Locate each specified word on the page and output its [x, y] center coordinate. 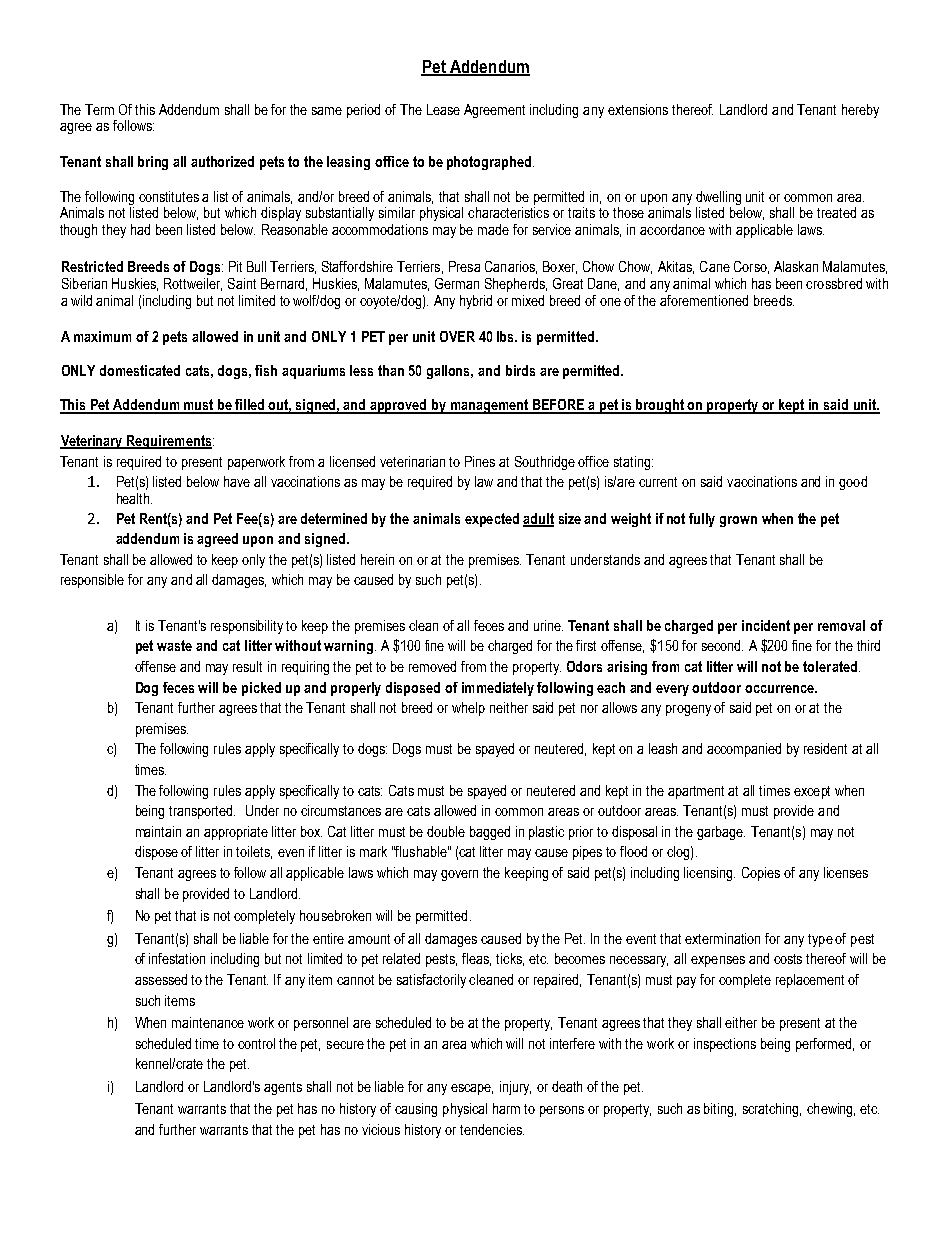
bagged [490, 833]
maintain [158, 831]
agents [283, 1088]
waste [174, 645]
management [489, 406]
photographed [490, 163]
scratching [772, 1110]
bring [153, 163]
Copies [761, 874]
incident [766, 625]
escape [472, 1089]
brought [661, 406]
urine [548, 625]
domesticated [140, 370]
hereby [860, 111]
